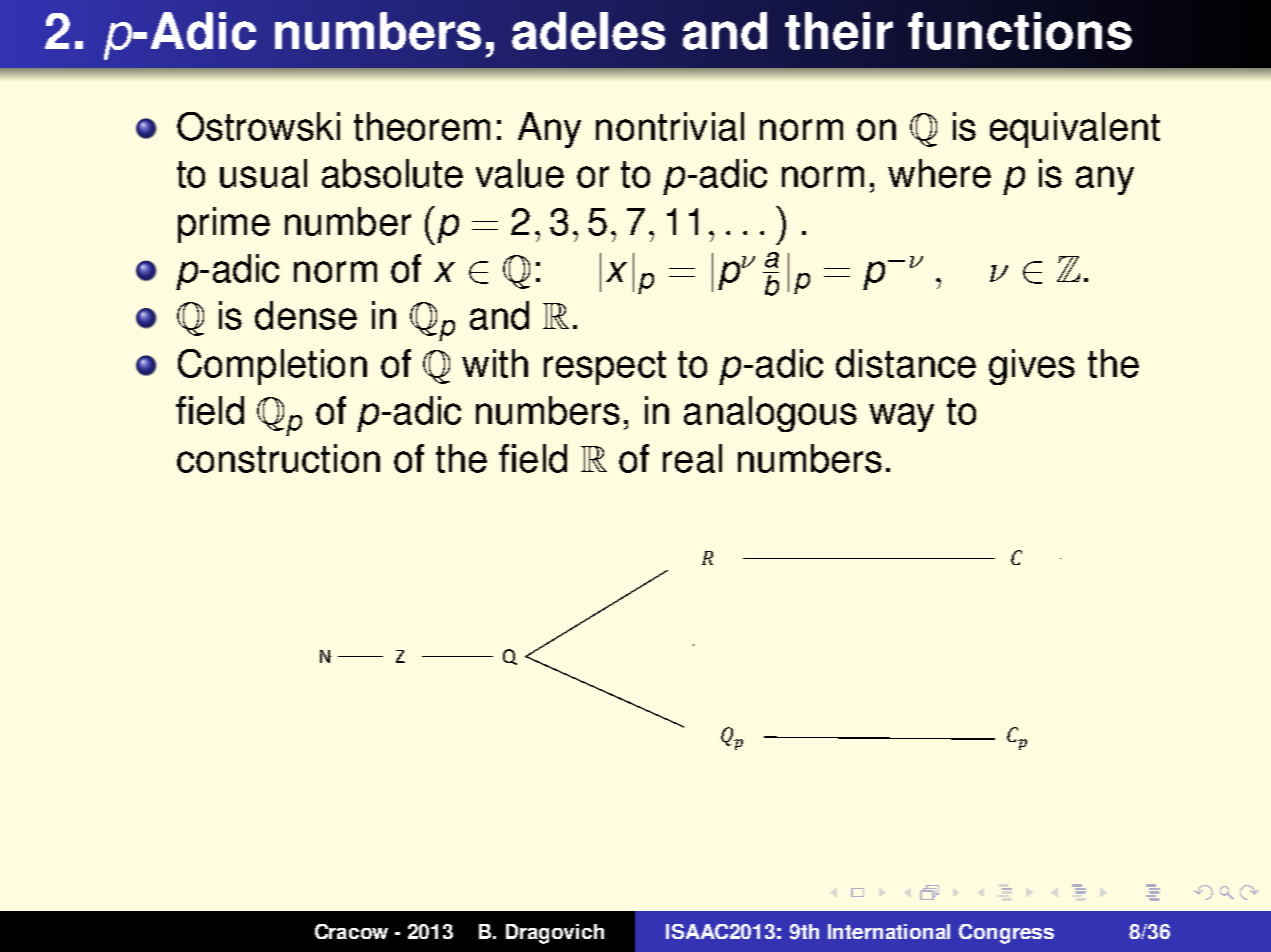 This screenshot has width=1271, height=952. I want to click on theorem, so click(422, 126).
